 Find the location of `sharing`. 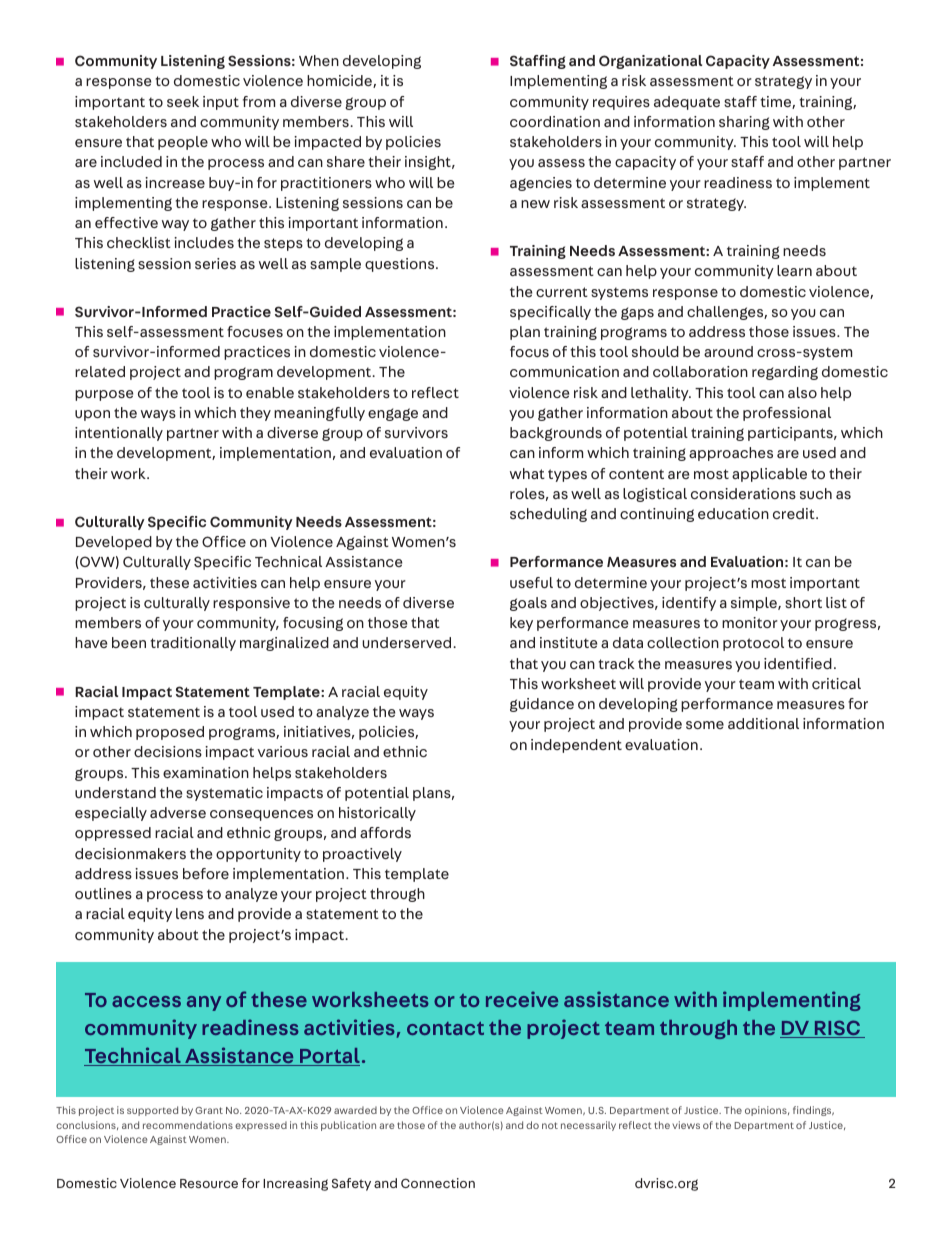

sharing is located at coordinates (744, 123).
